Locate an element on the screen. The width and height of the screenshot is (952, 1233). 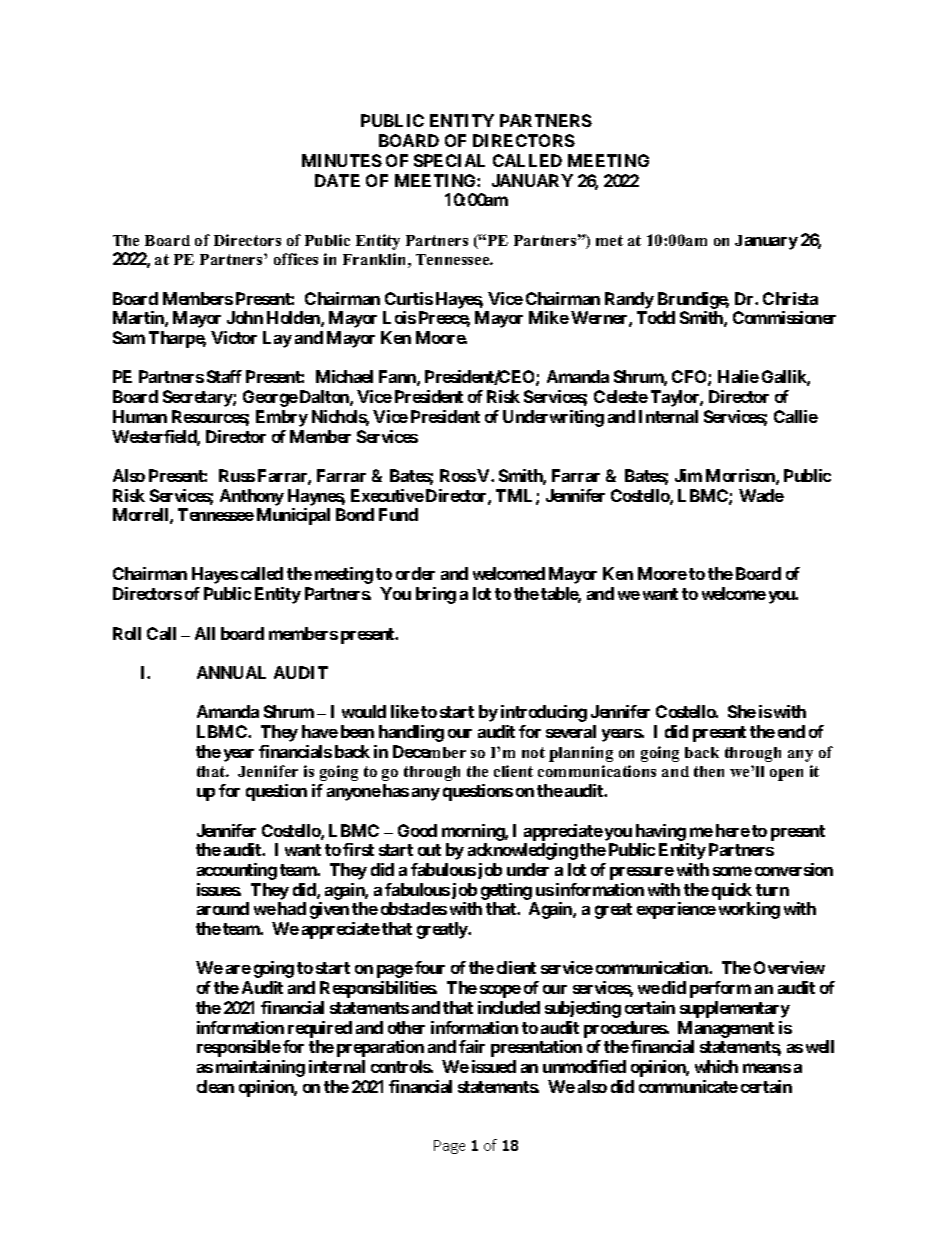
DATE is located at coordinates (337, 180).
